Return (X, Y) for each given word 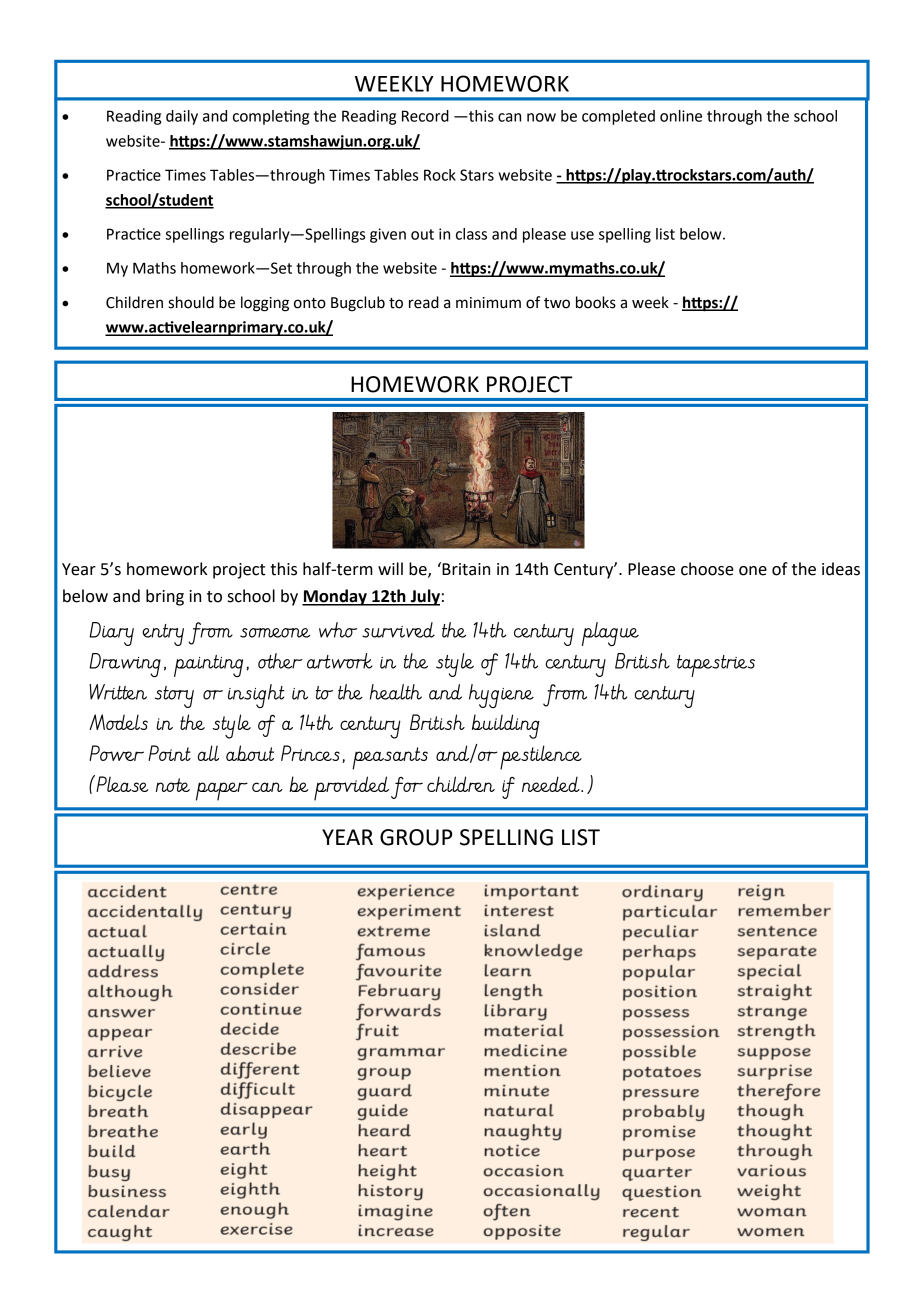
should (191, 302)
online (681, 116)
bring (165, 597)
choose (707, 569)
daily (182, 117)
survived (398, 630)
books (596, 302)
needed (552, 784)
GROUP (416, 837)
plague (610, 634)
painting (208, 666)
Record (425, 116)
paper (222, 791)
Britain (465, 569)
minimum (488, 303)
